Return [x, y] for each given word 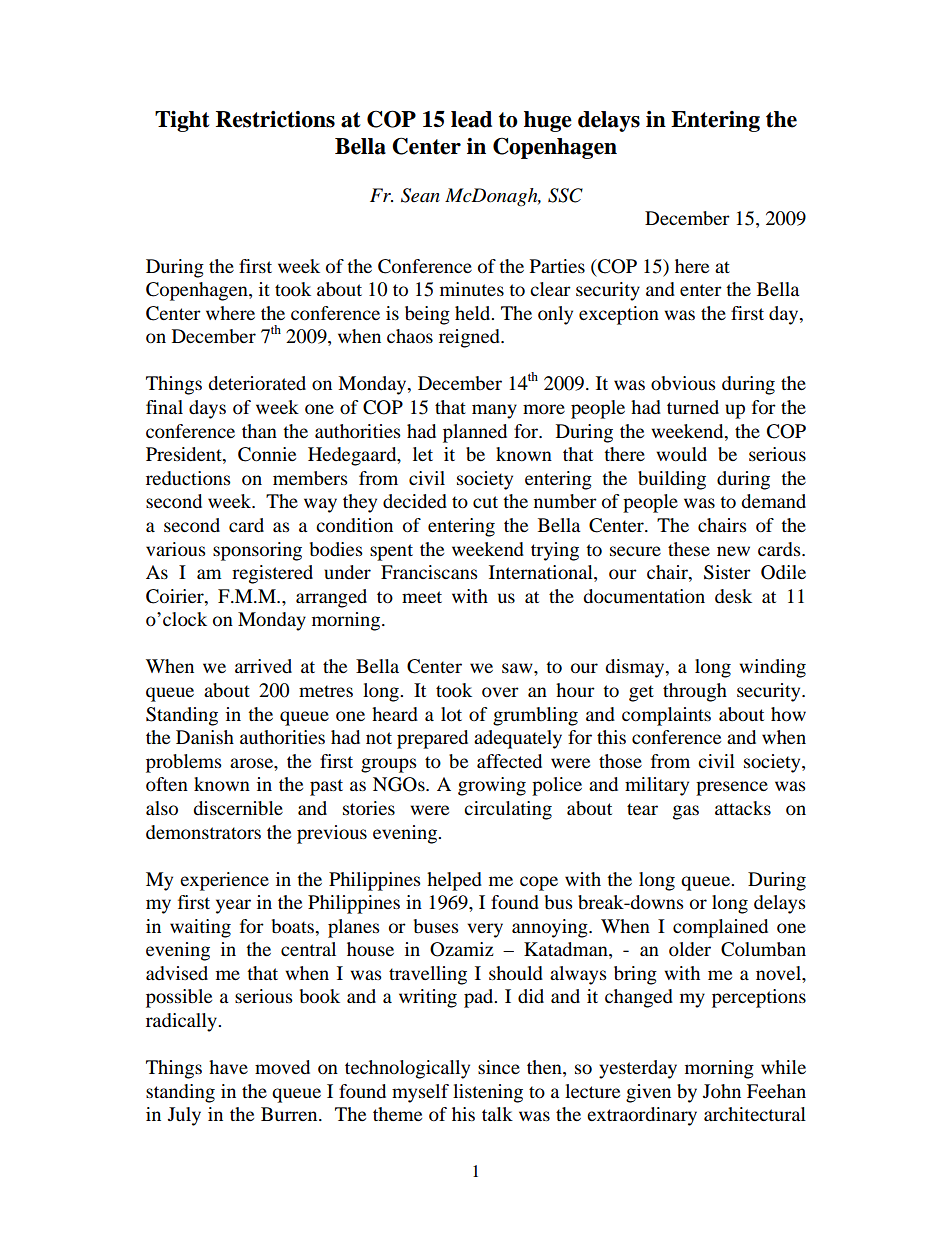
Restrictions [275, 119]
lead [471, 119]
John [722, 1091]
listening [488, 1093]
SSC [565, 195]
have [228, 1067]
